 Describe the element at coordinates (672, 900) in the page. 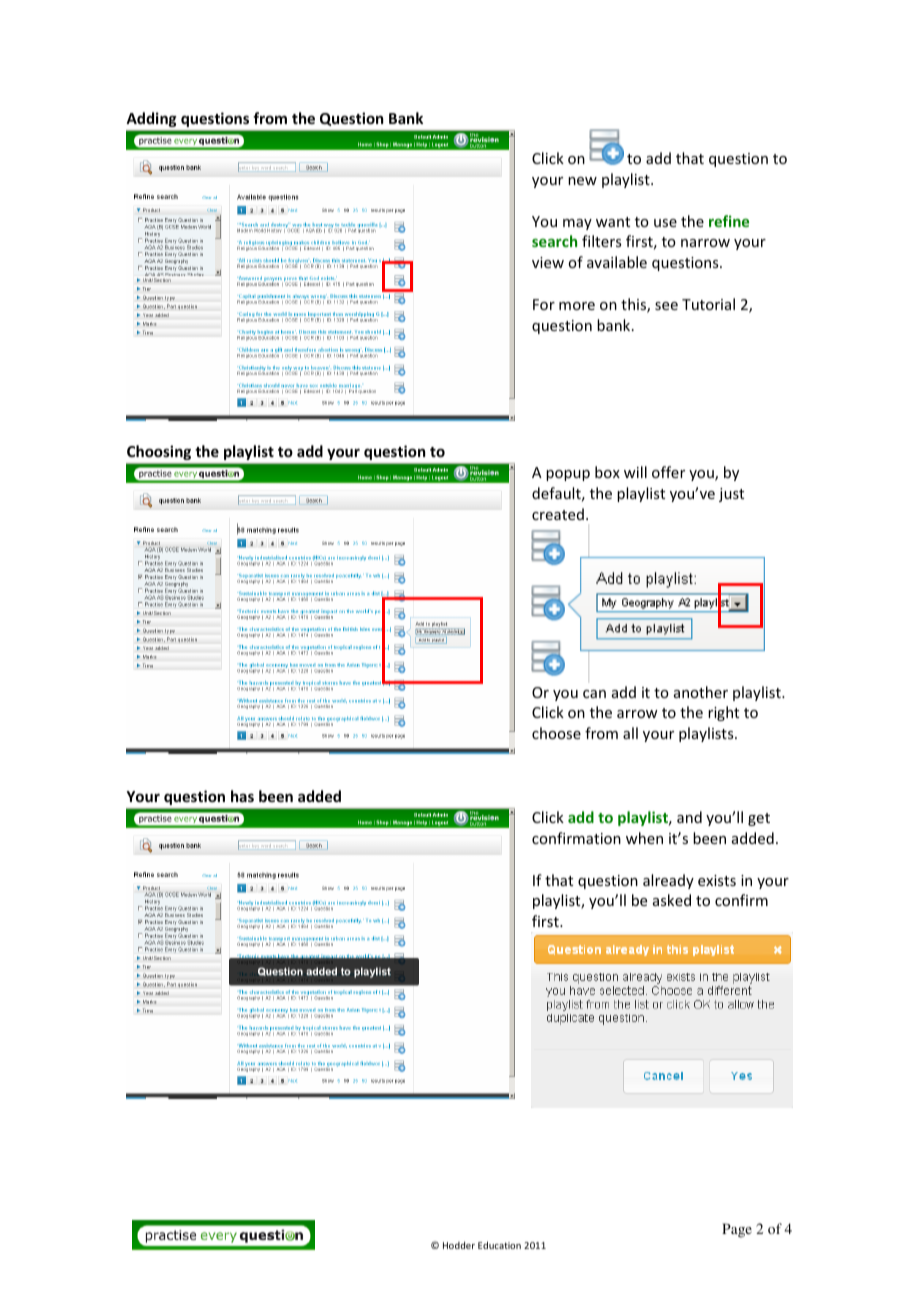

I see `asked` at that location.
